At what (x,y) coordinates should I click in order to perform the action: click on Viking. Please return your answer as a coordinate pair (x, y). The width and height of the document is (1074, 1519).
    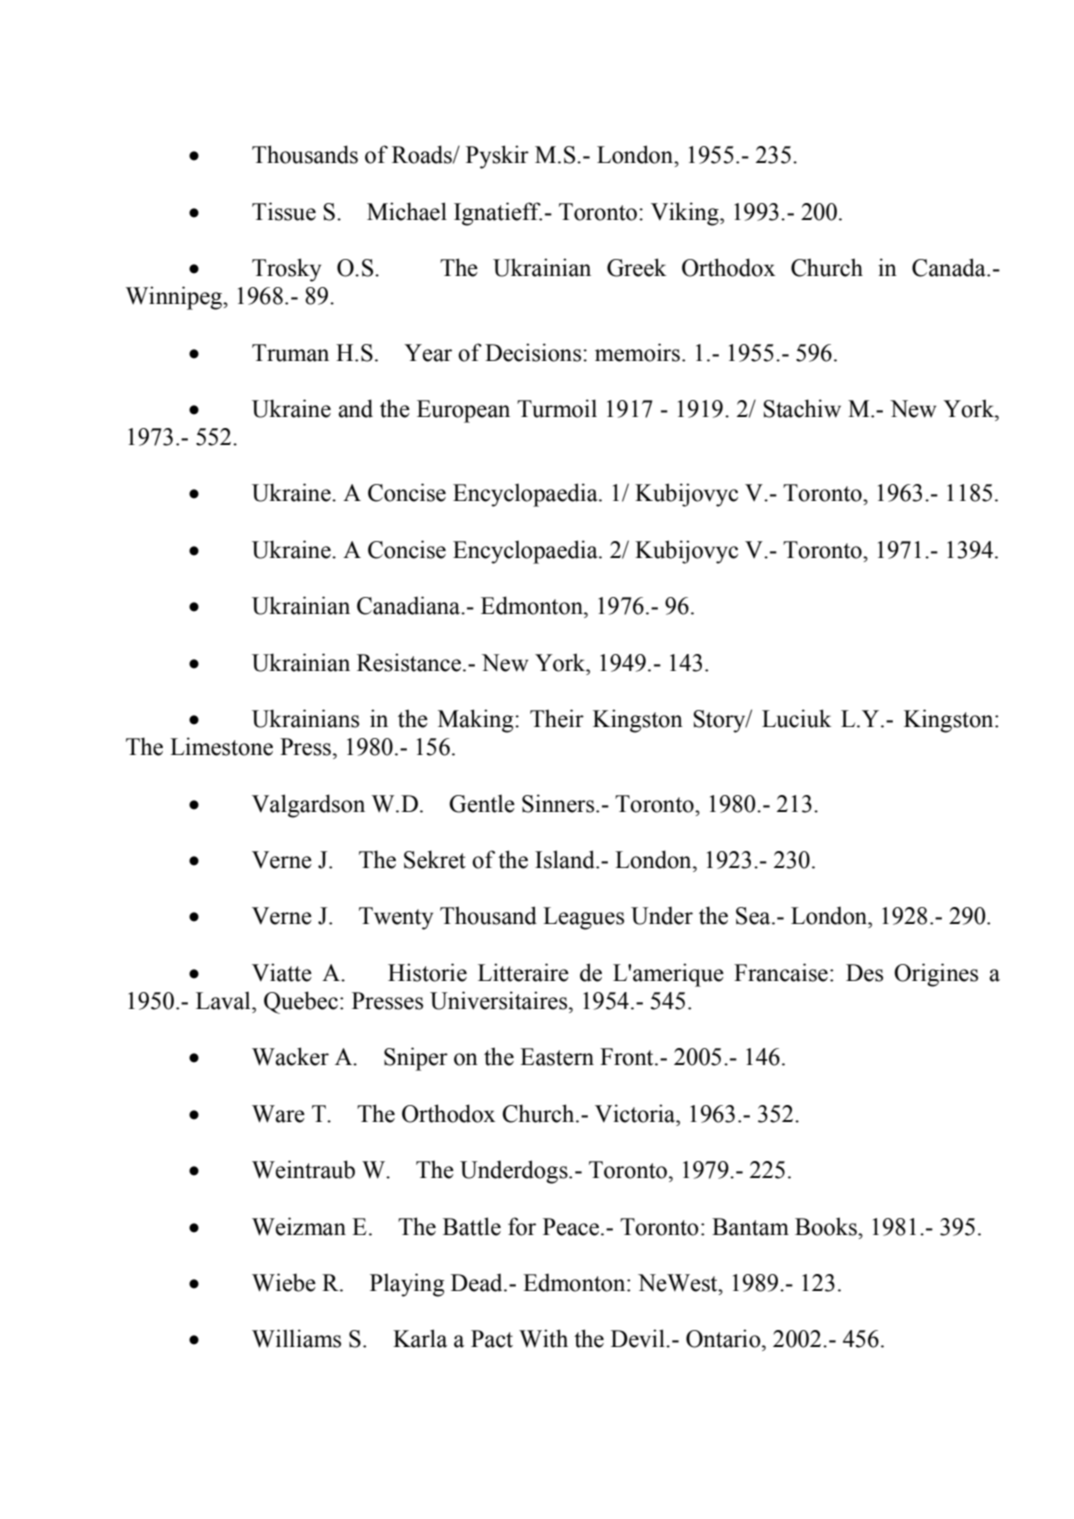
    Looking at the image, I should click on (686, 214).
